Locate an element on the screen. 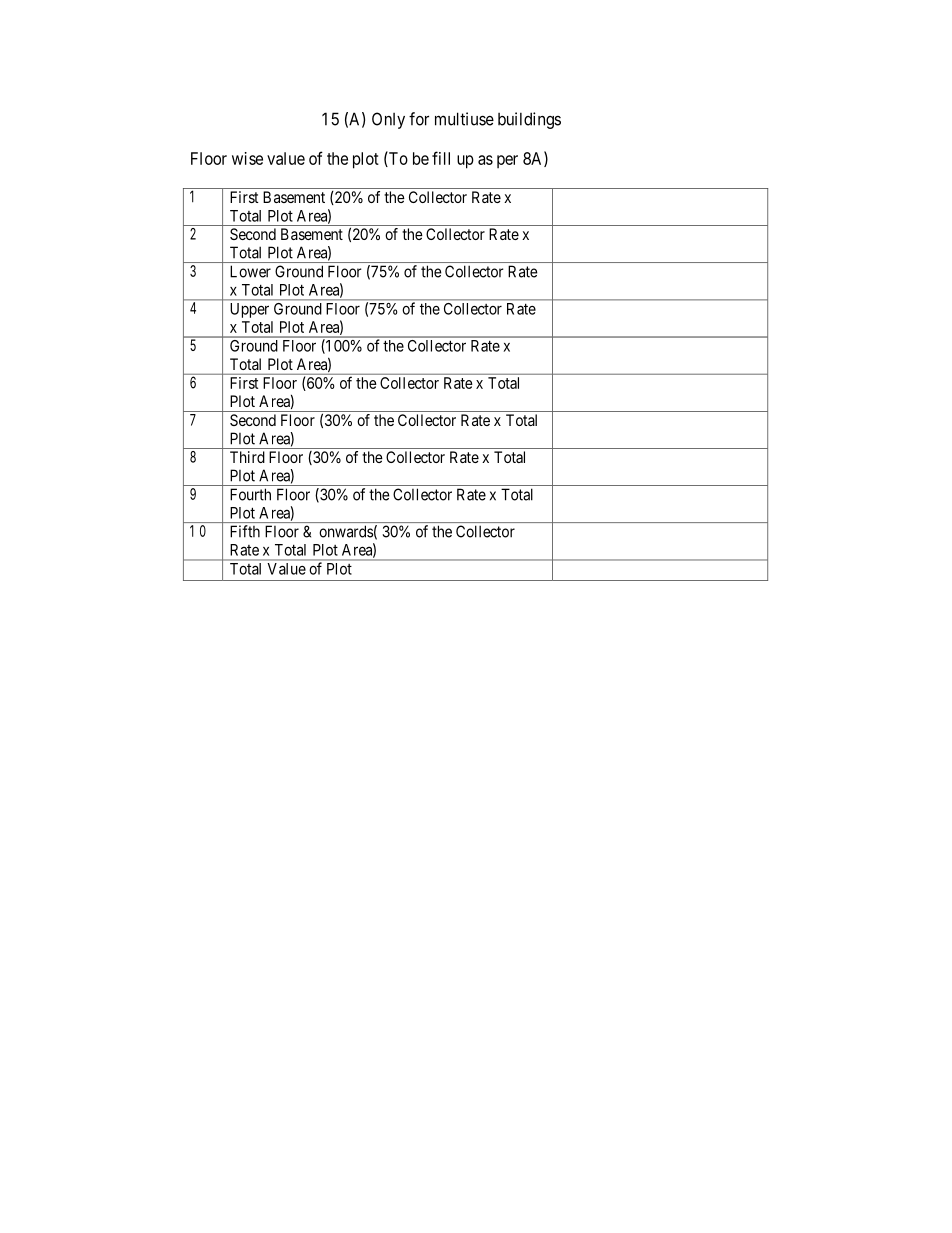  Fourth is located at coordinates (250, 494).
